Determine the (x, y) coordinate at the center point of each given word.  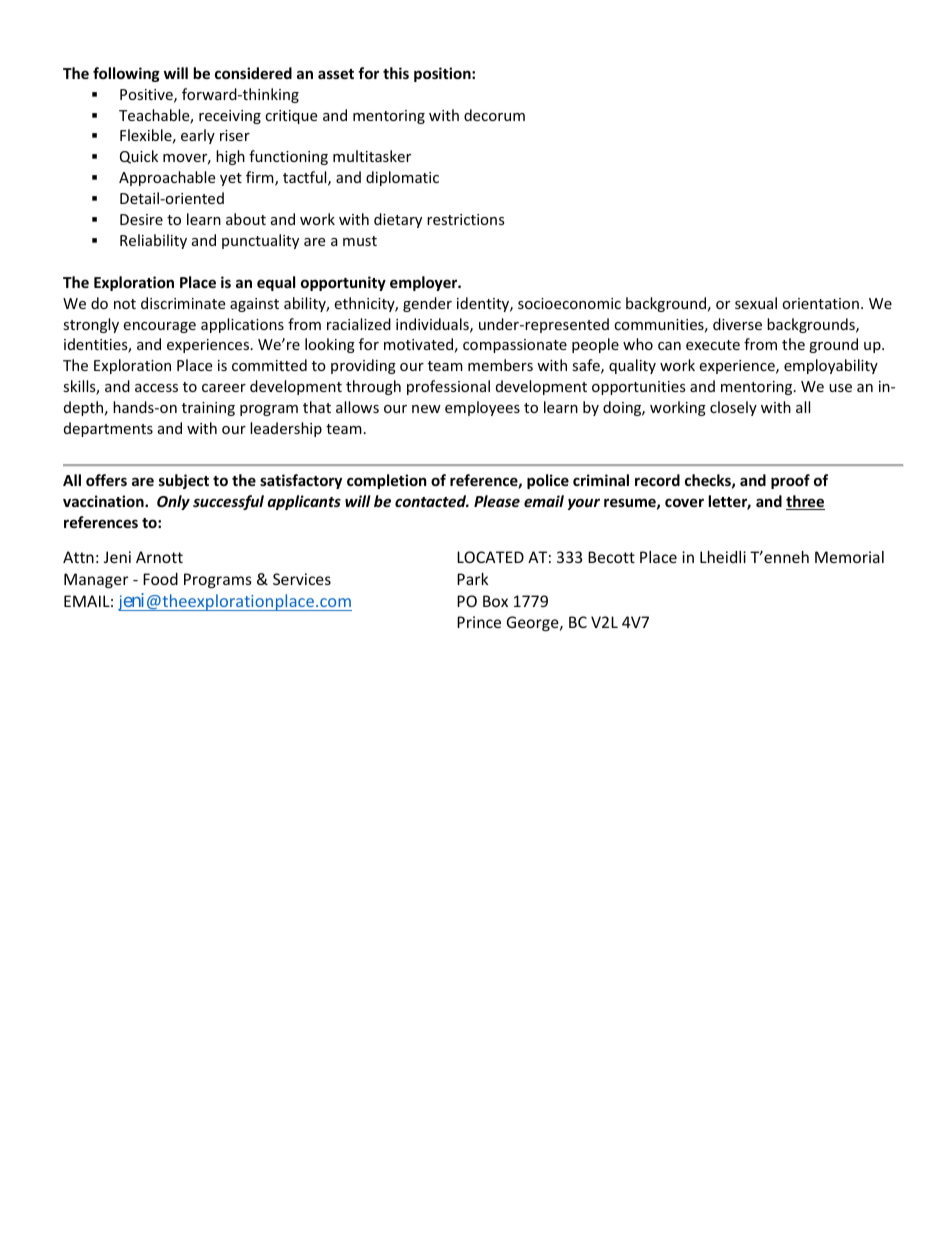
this (396, 73)
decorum (494, 115)
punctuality (260, 241)
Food (160, 579)
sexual (756, 303)
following (126, 74)
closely (733, 408)
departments (108, 429)
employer (425, 283)
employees (482, 408)
